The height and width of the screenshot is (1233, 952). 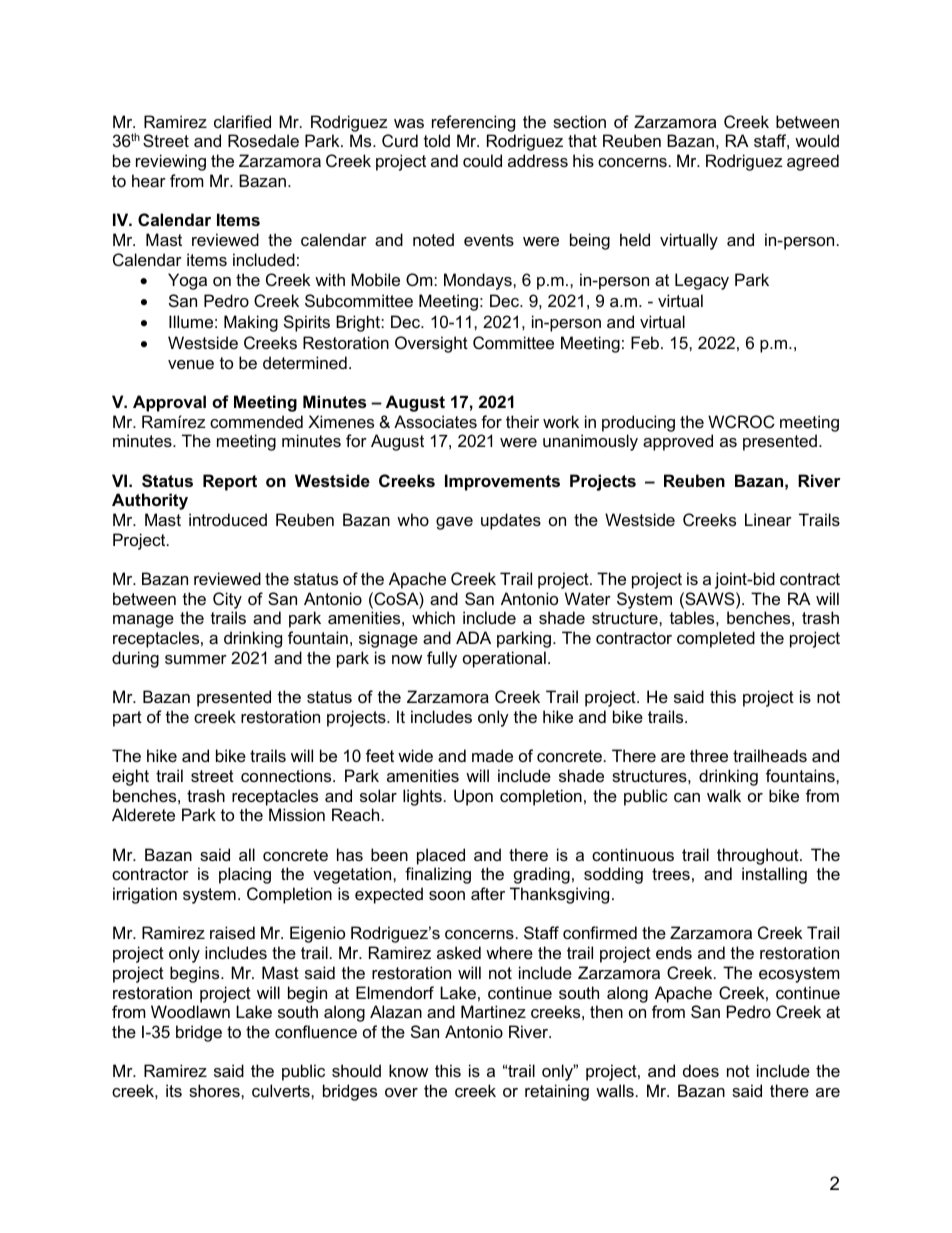 I want to click on know, so click(x=408, y=1070).
